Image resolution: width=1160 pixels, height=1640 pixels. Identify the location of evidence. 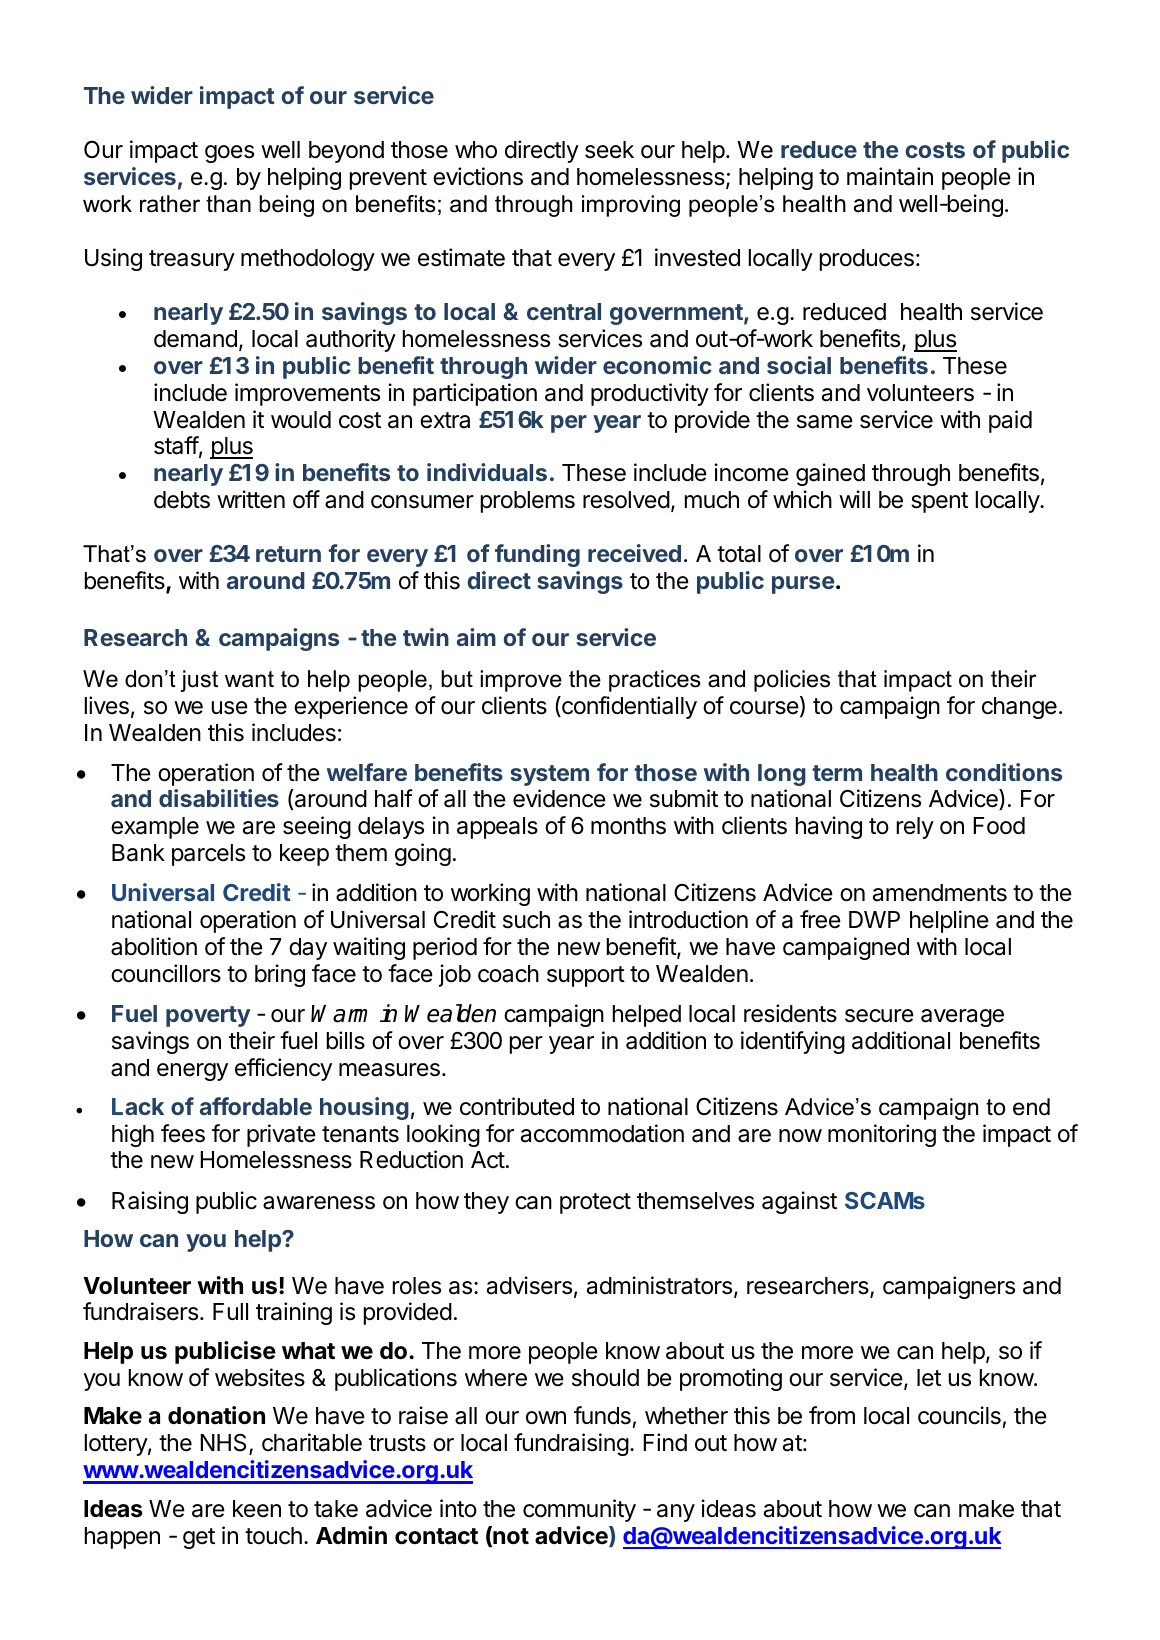
(559, 798).
